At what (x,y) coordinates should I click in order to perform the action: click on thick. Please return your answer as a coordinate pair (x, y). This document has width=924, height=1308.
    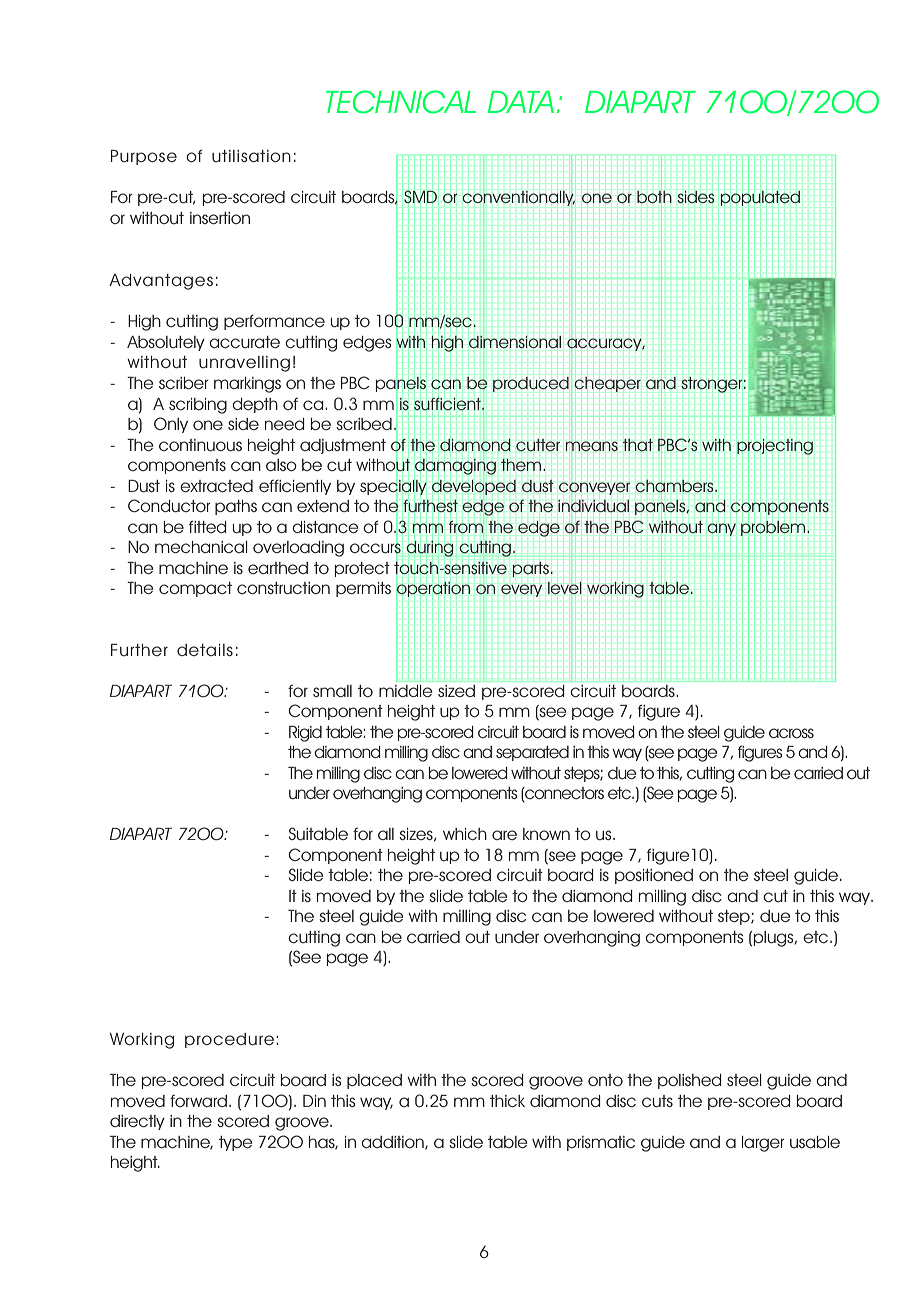
    Looking at the image, I should click on (507, 1101).
